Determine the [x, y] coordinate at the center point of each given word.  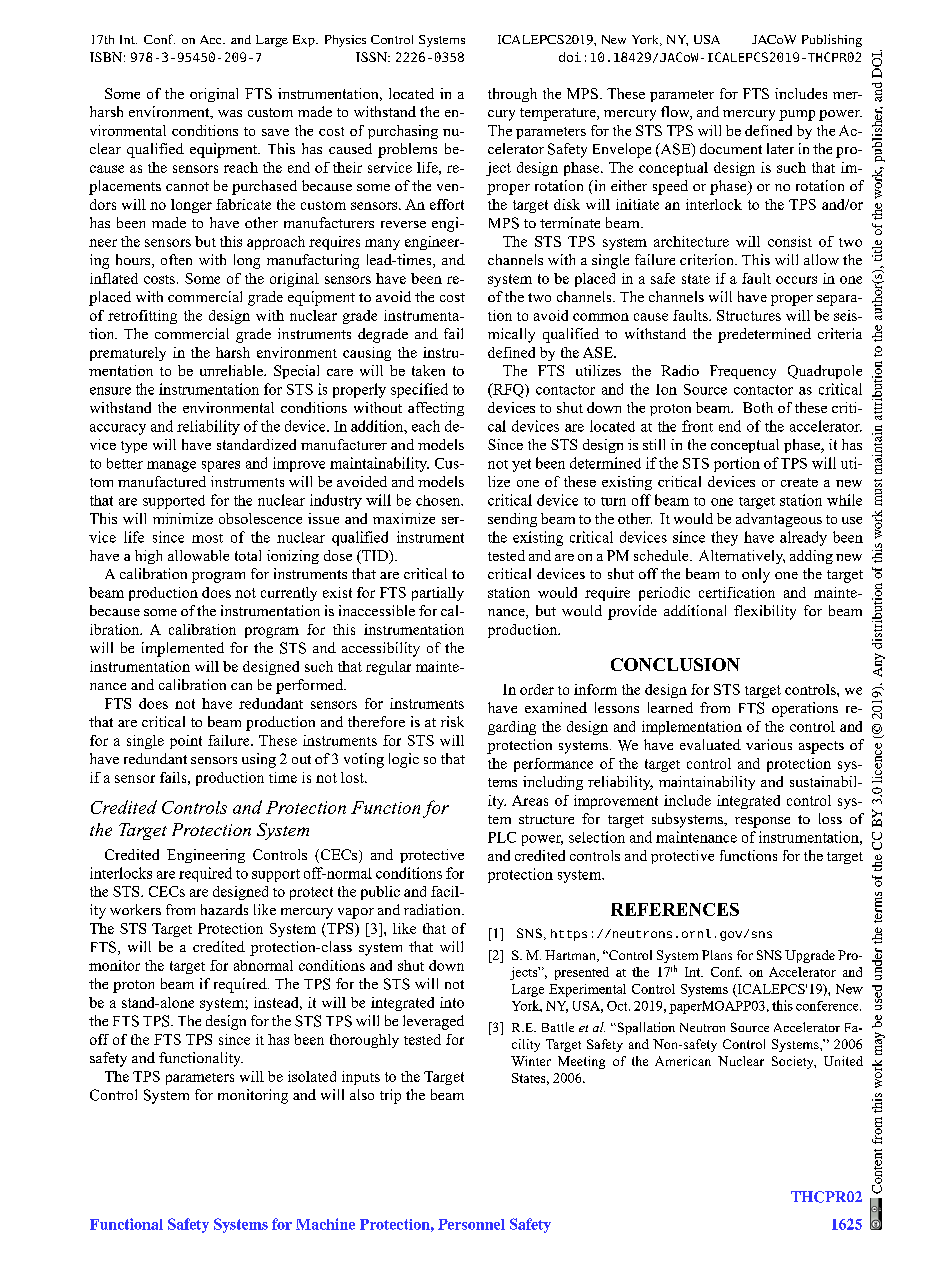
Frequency [743, 372]
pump [797, 115]
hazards [224, 909]
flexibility [765, 612]
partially [438, 594]
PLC [502, 837]
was [230, 113]
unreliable [232, 370]
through [512, 95]
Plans [717, 955]
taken [428, 370]
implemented [183, 649]
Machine [325, 1224]
